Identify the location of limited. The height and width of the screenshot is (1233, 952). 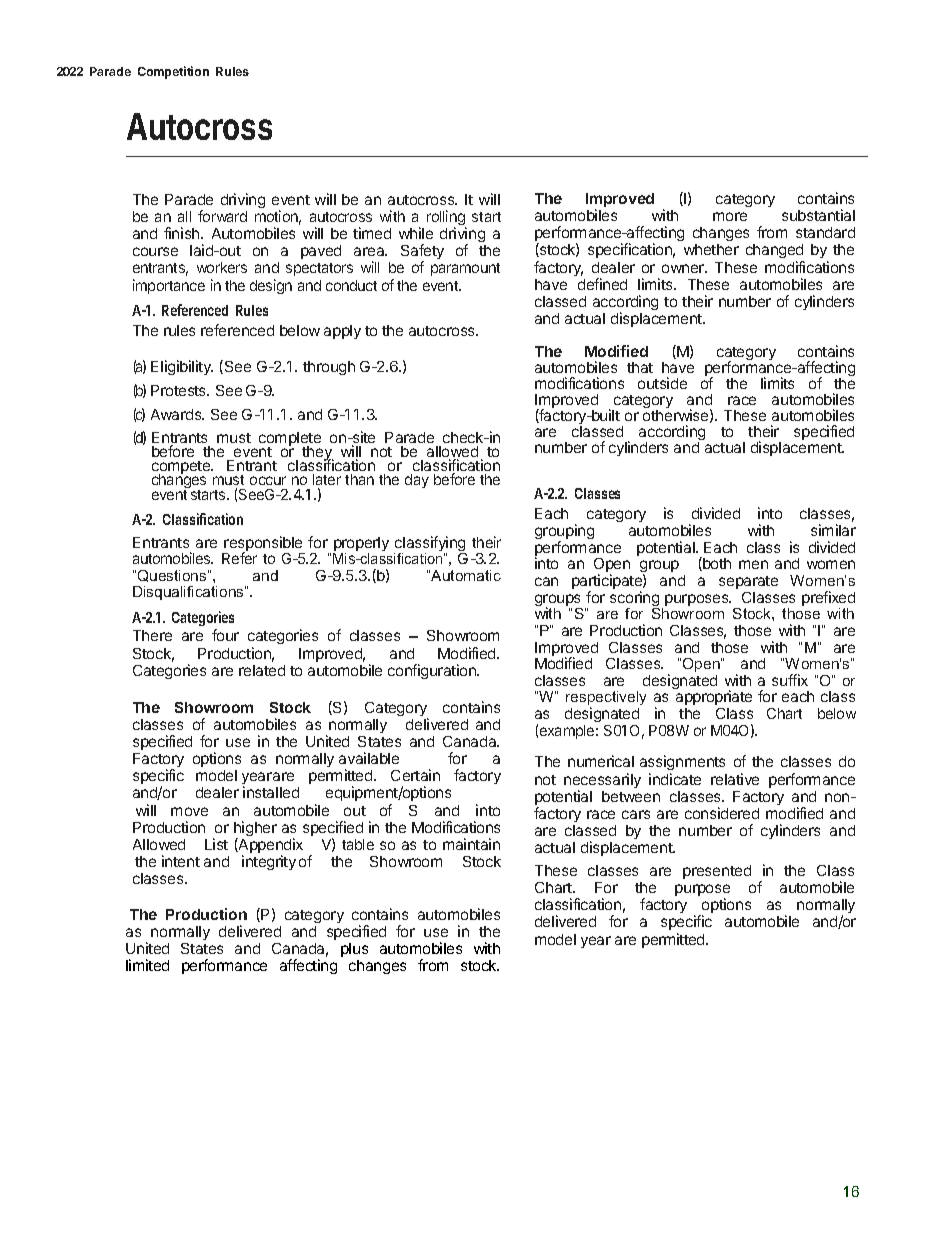
(147, 965).
